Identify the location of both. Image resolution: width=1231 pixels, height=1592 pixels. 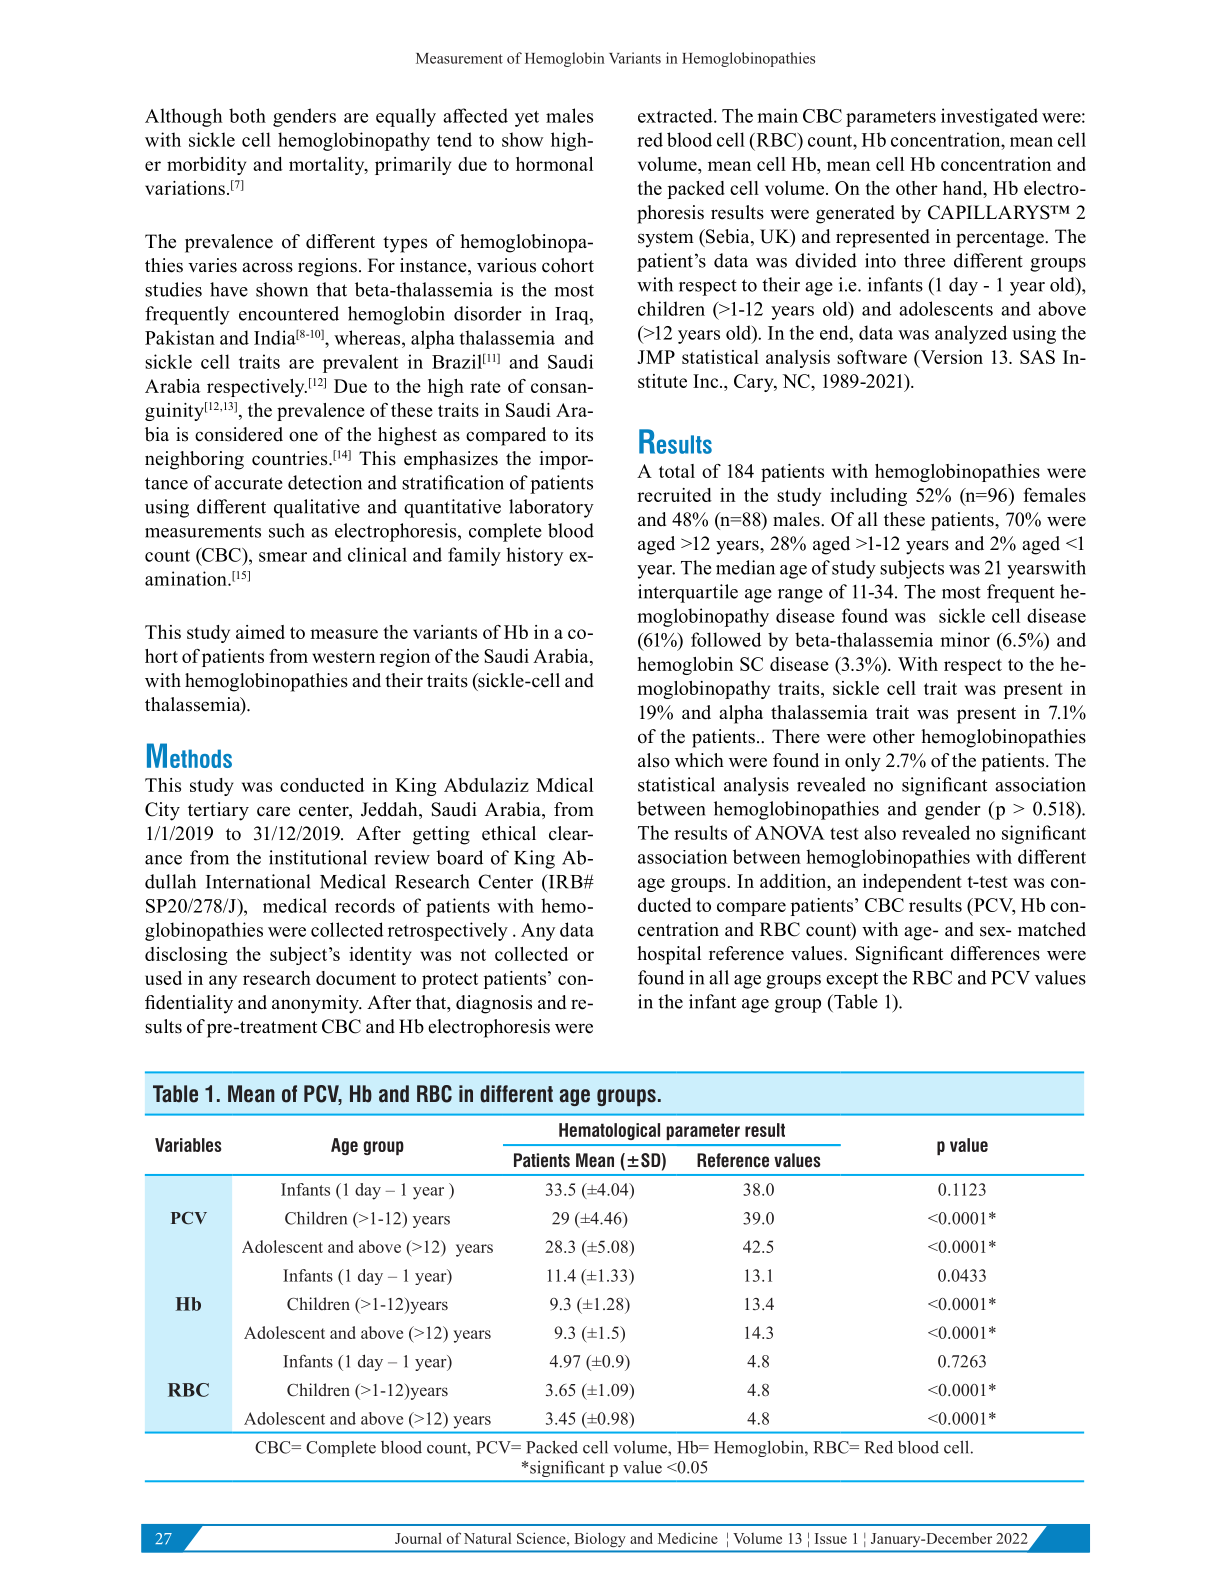
(247, 115).
